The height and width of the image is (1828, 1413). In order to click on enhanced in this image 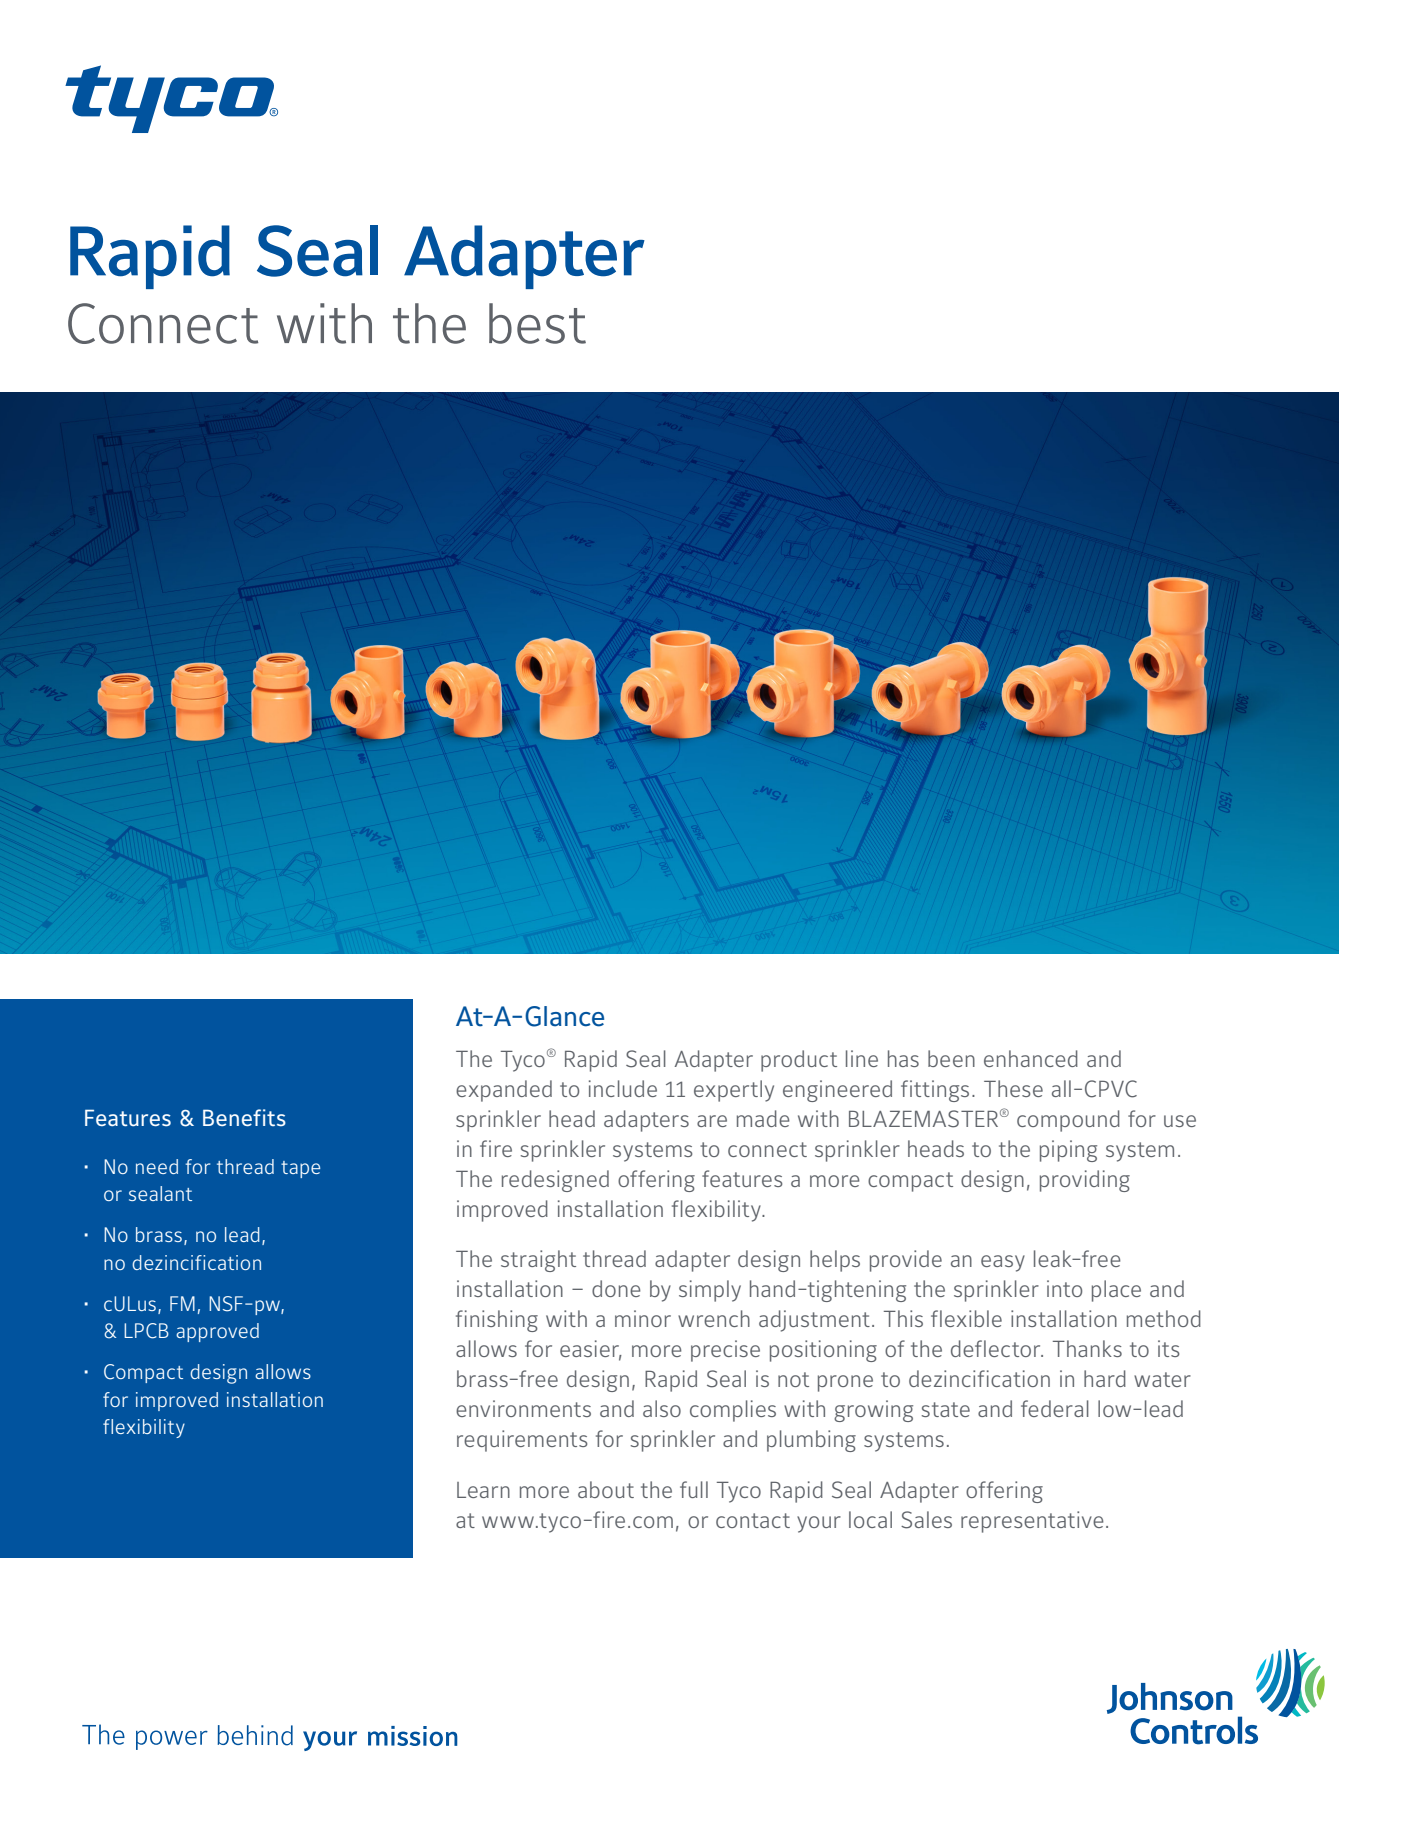, I will do `click(1031, 1058)`.
